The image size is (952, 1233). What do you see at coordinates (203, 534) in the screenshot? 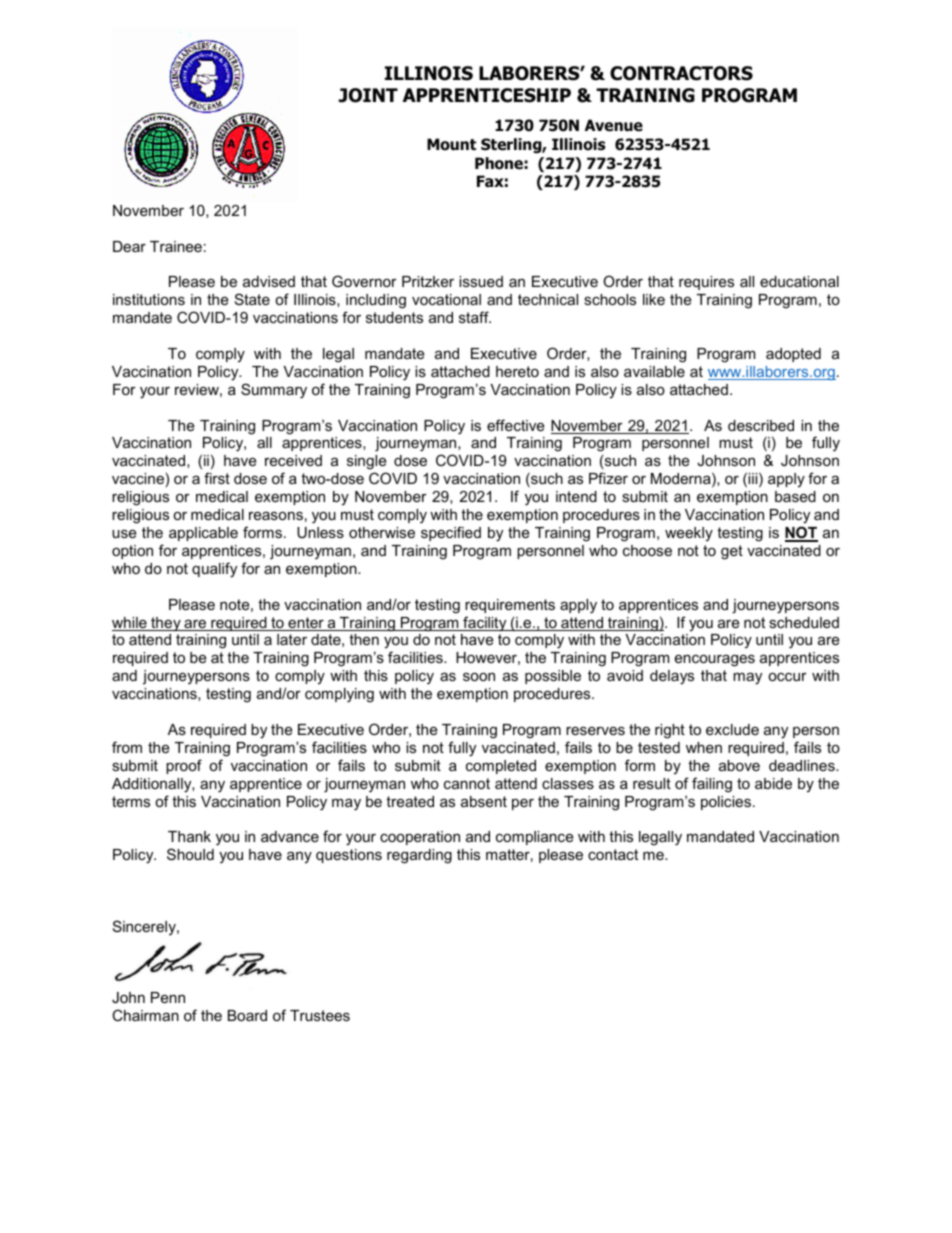
I see `applicable` at bounding box center [203, 534].
